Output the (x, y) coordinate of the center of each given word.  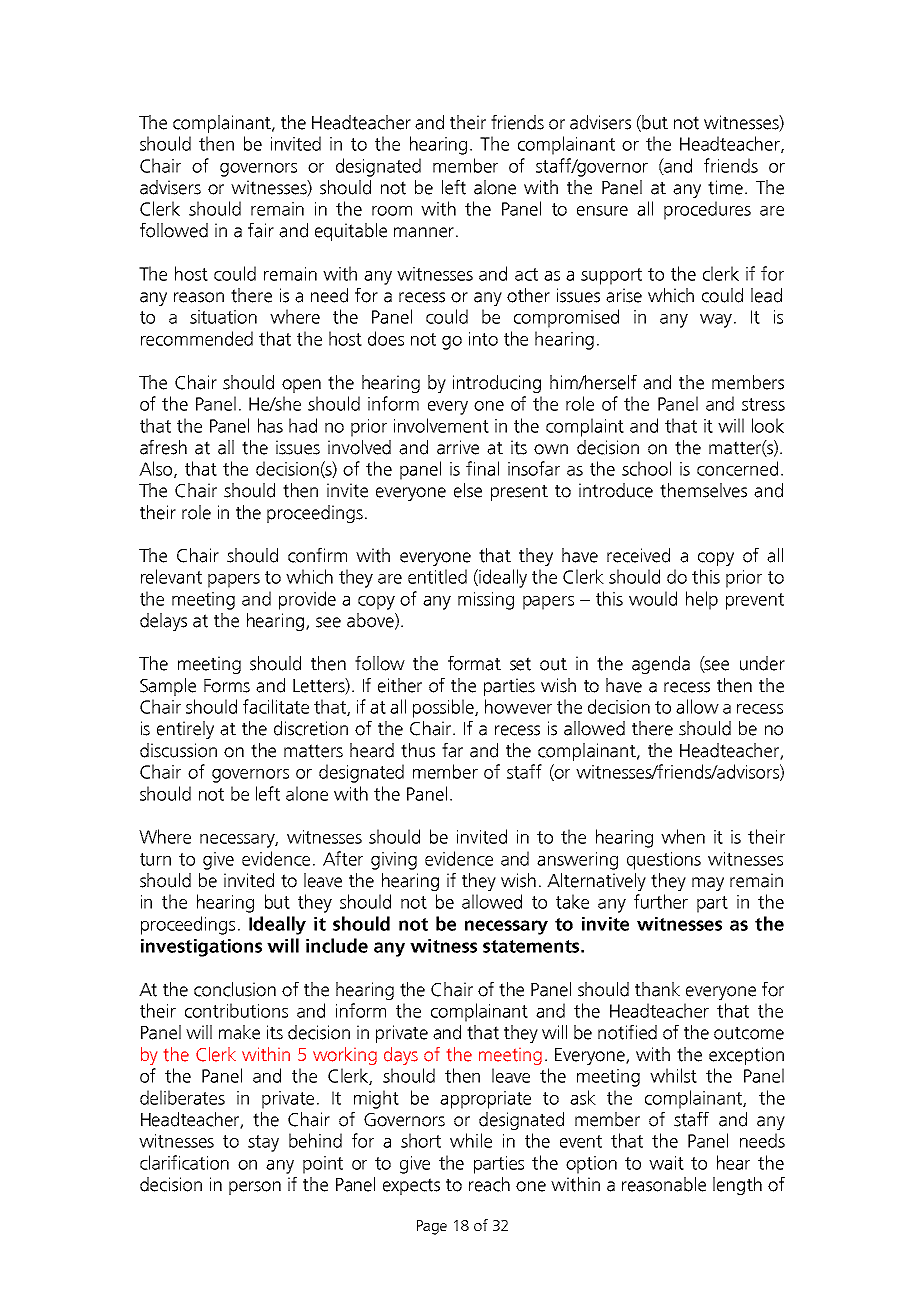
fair (261, 230)
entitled (437, 576)
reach (489, 1184)
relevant (171, 576)
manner (424, 232)
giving (394, 861)
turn (155, 859)
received (638, 555)
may (708, 884)
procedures (707, 210)
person (255, 1188)
